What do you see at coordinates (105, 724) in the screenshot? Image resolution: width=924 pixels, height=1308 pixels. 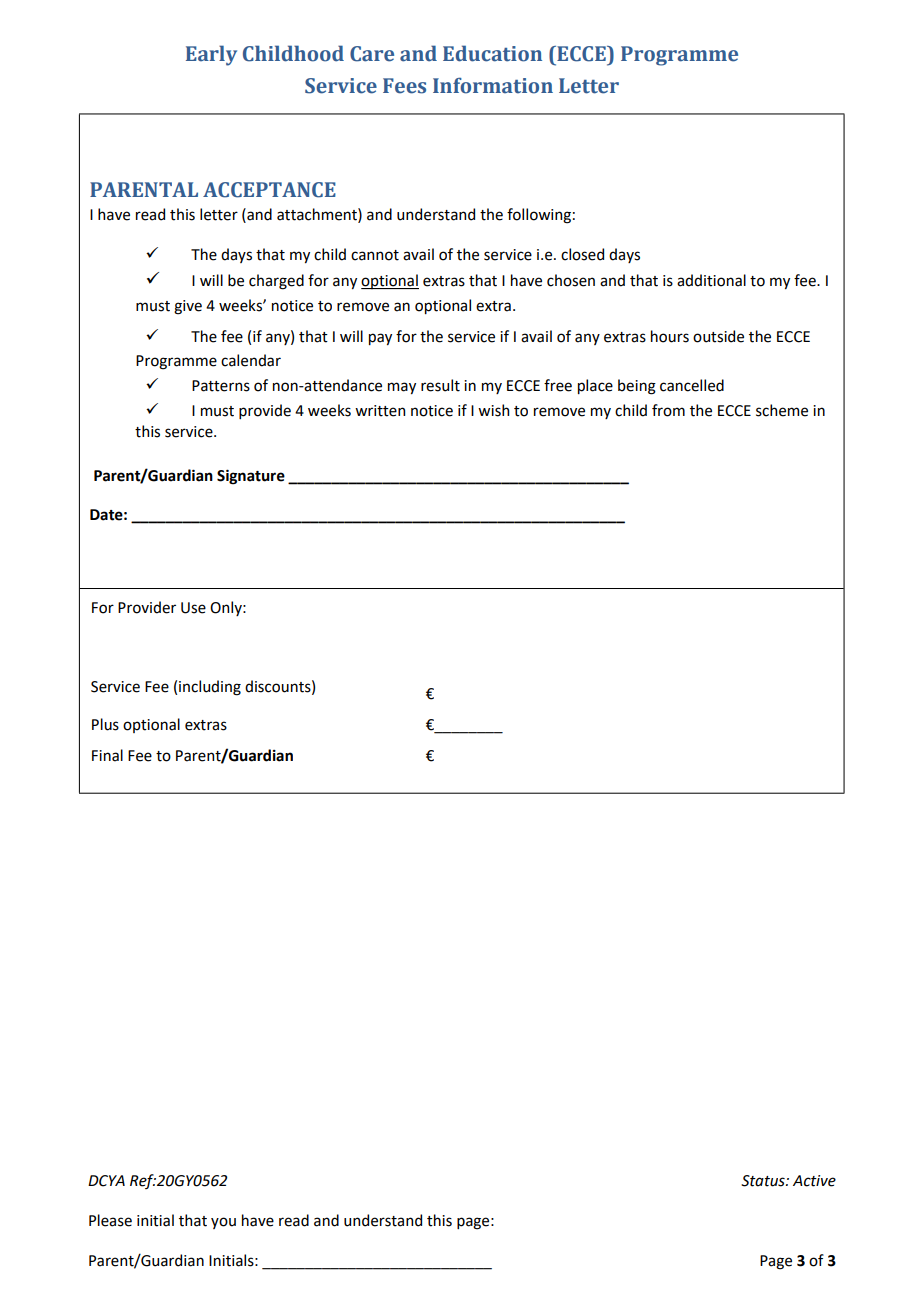 I see `Plus` at bounding box center [105, 724].
